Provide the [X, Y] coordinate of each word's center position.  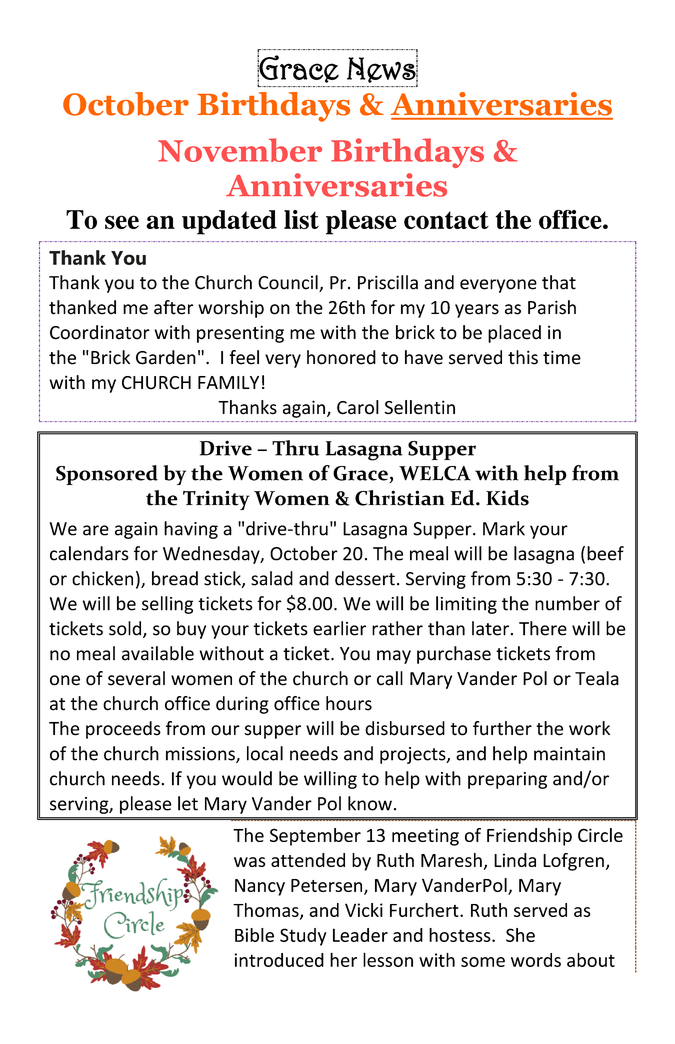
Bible [254, 935]
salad [272, 578]
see [122, 222]
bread [175, 578]
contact [446, 220]
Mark [504, 528]
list [301, 219]
